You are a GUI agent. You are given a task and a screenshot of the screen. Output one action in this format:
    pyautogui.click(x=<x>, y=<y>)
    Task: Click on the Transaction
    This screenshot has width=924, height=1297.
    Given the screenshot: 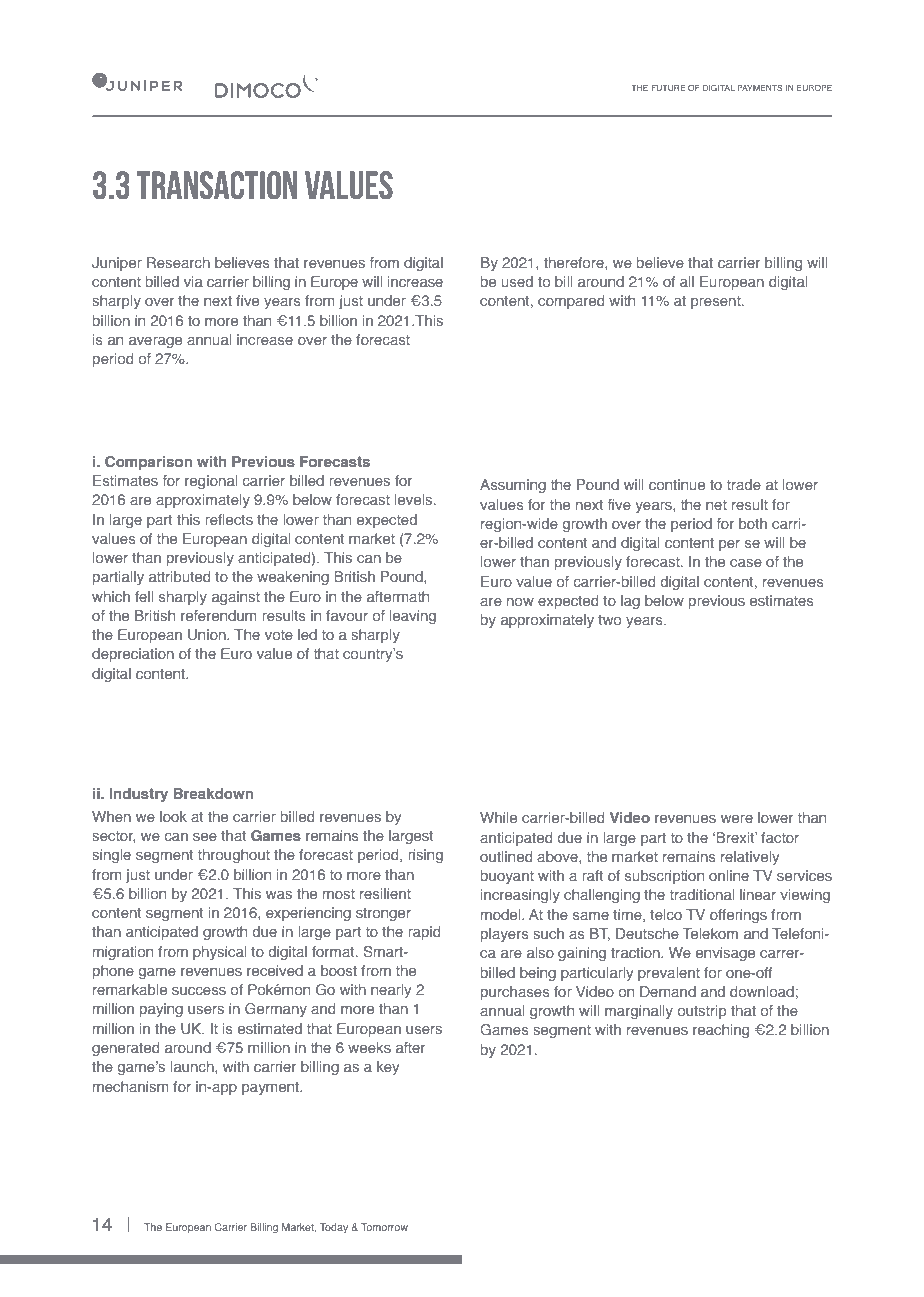 What is the action you would take?
    pyautogui.click(x=217, y=185)
